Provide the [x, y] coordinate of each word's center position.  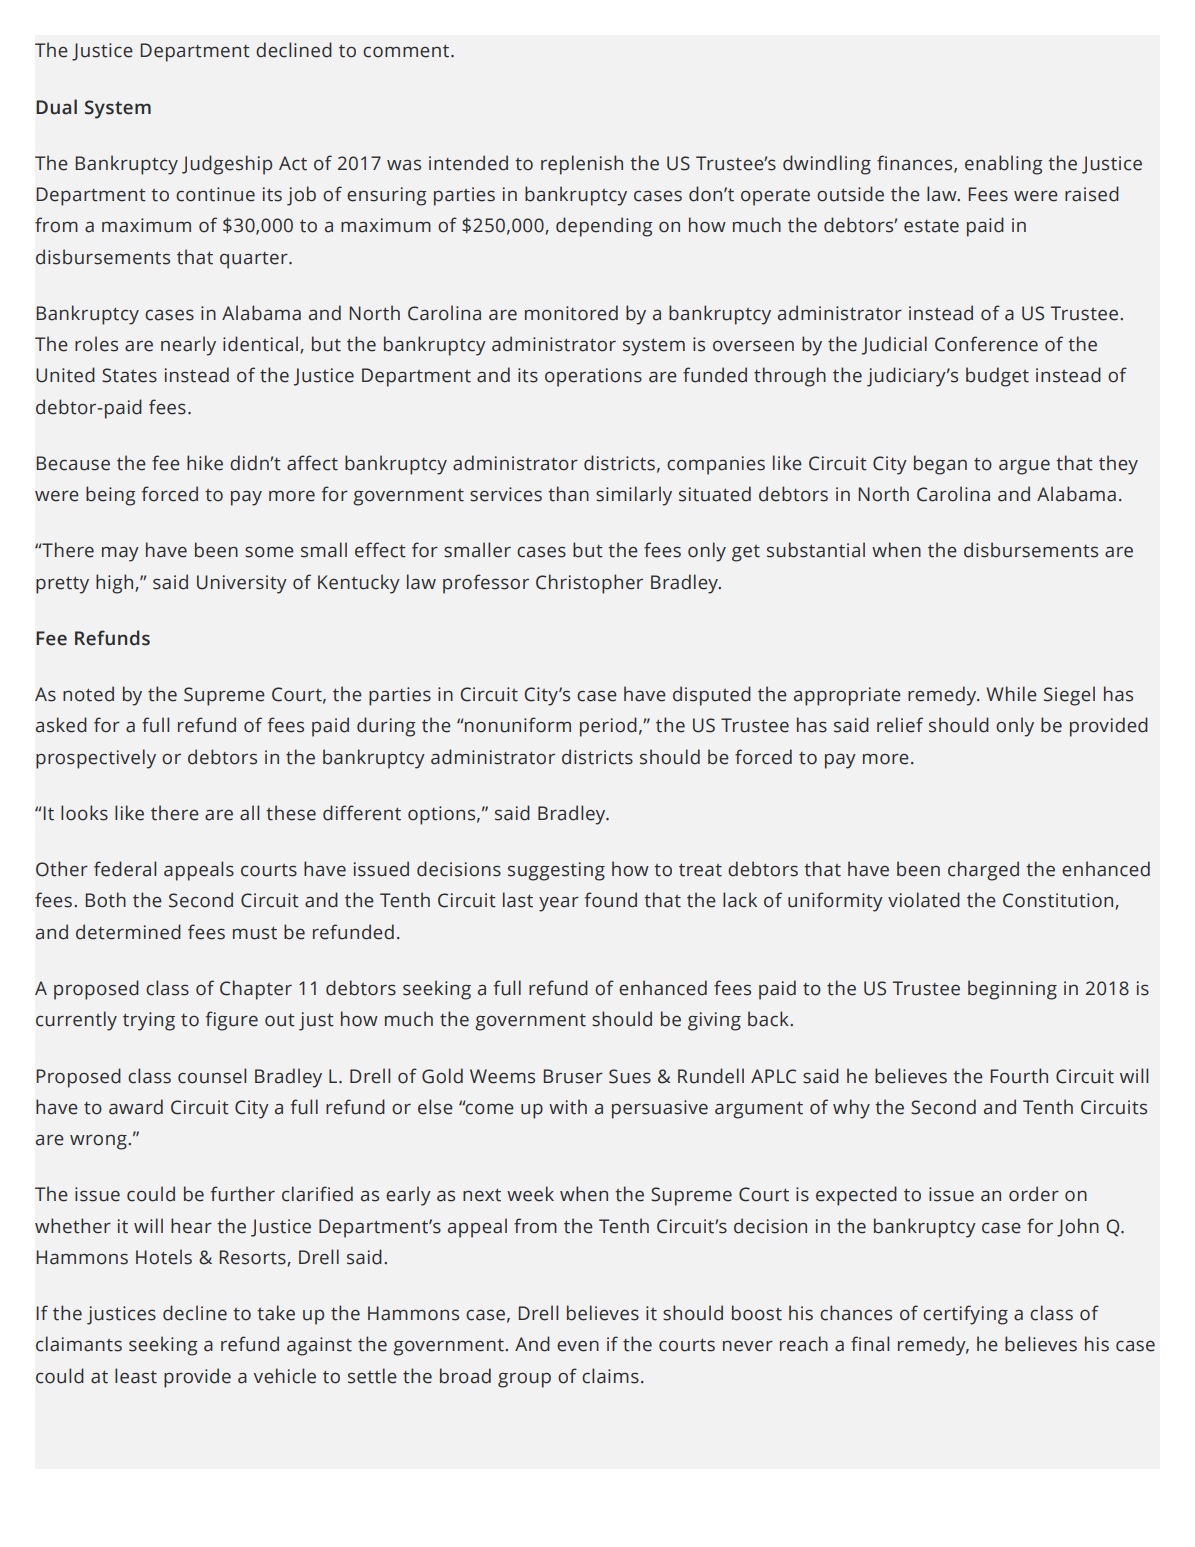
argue [1024, 467]
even [578, 1346]
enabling [1004, 165]
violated [924, 900]
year [559, 904]
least [136, 1376]
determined [128, 932]
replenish [582, 165]
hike [205, 463]
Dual [56, 107]
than [568, 494]
